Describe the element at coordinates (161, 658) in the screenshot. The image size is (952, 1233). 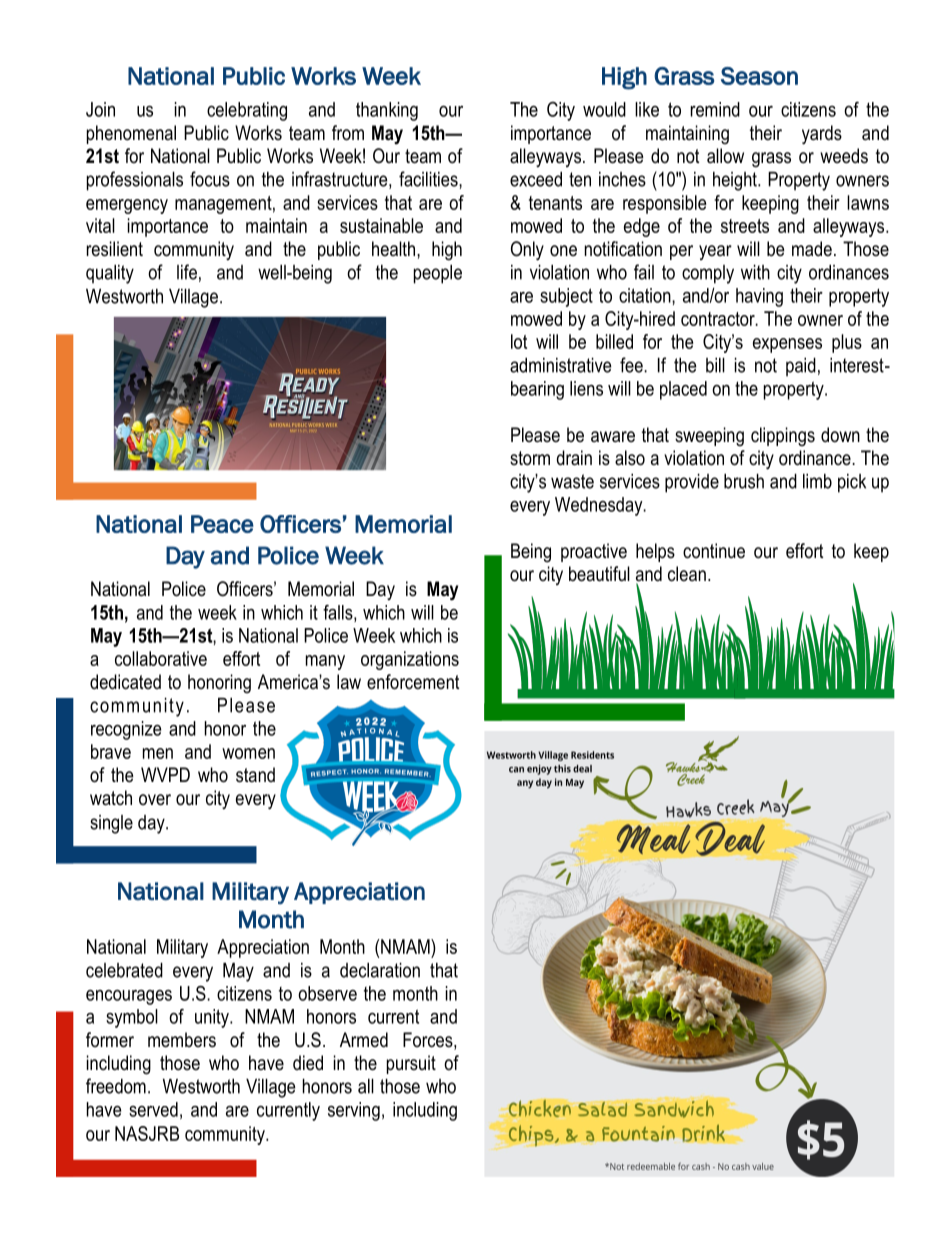
I see `collaborative` at that location.
